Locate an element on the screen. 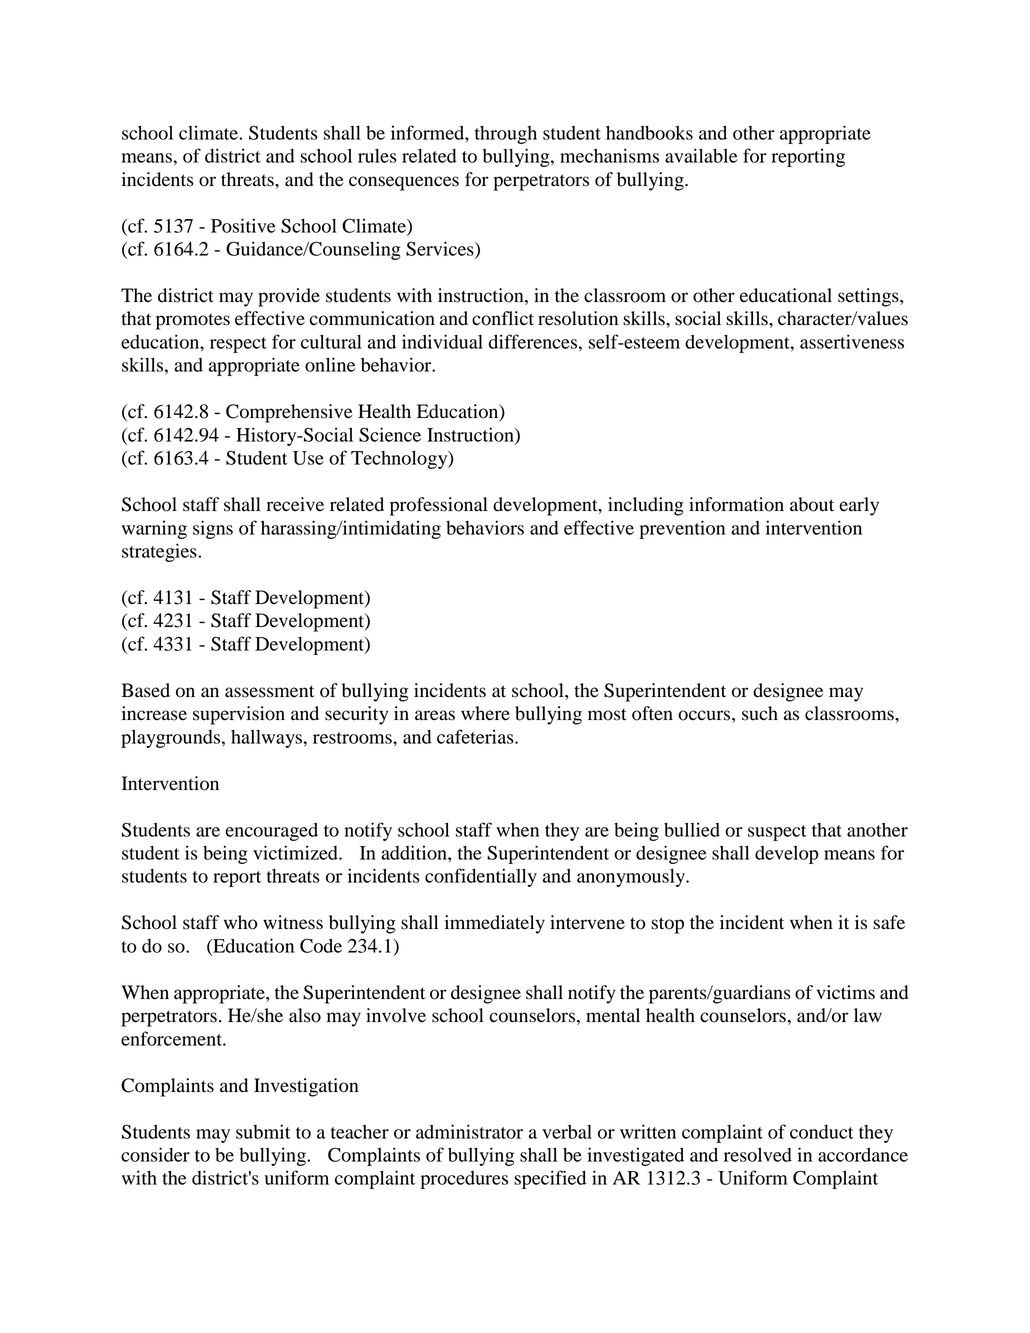 The image size is (1030, 1333). assessment is located at coordinates (269, 691).
